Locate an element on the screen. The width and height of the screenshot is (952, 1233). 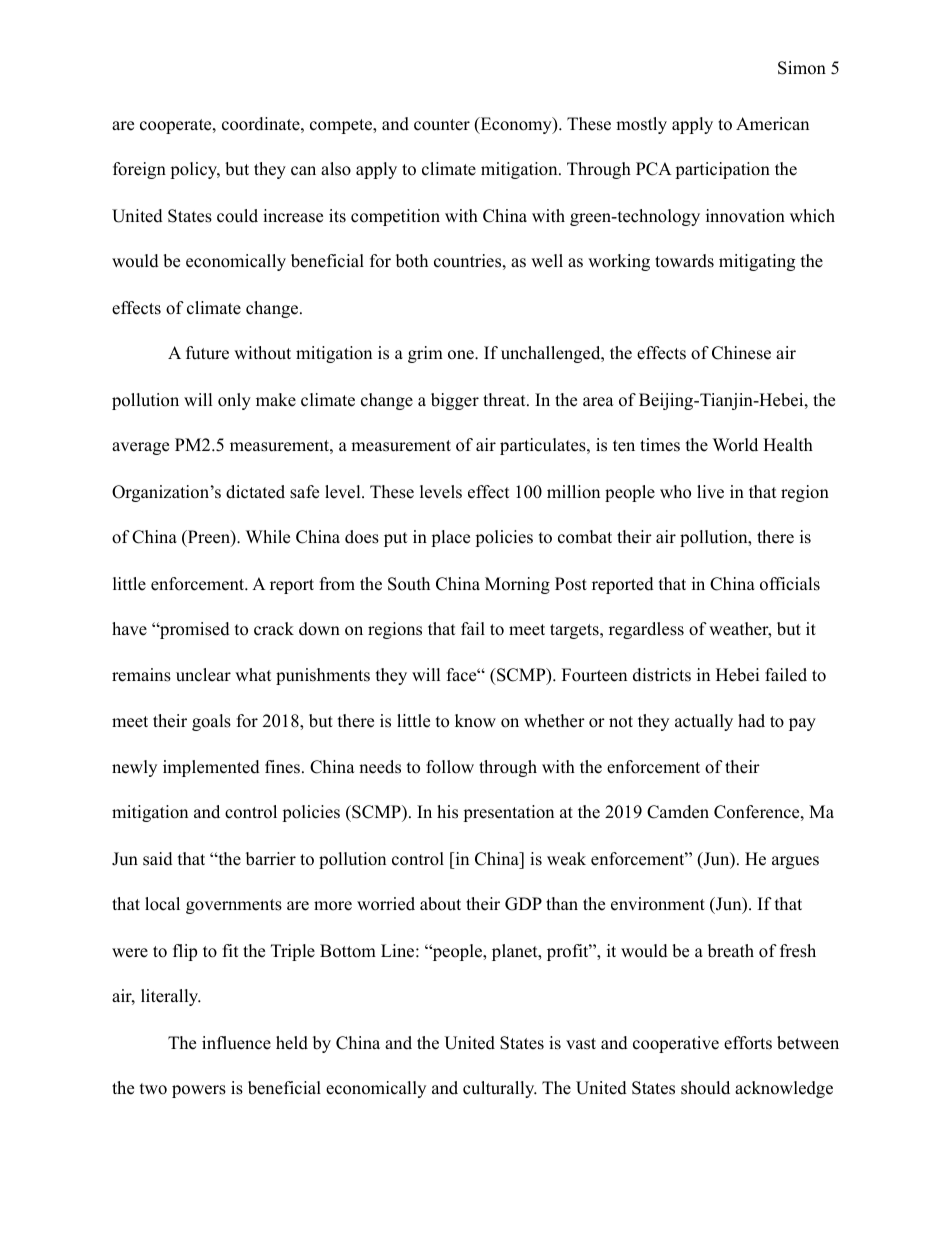
officials is located at coordinates (790, 584).
